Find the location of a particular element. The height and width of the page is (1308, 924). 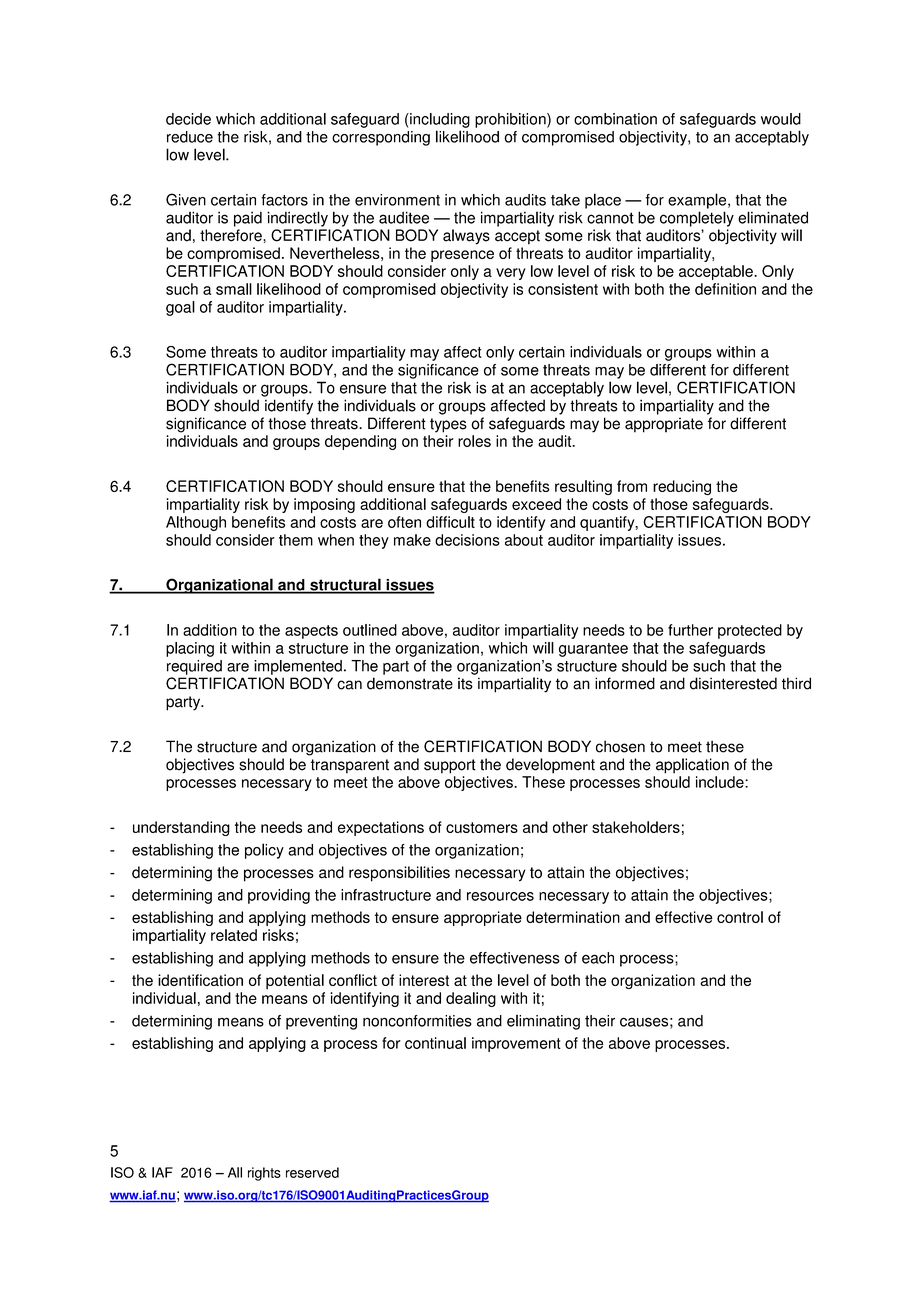

reducing is located at coordinates (682, 487).
